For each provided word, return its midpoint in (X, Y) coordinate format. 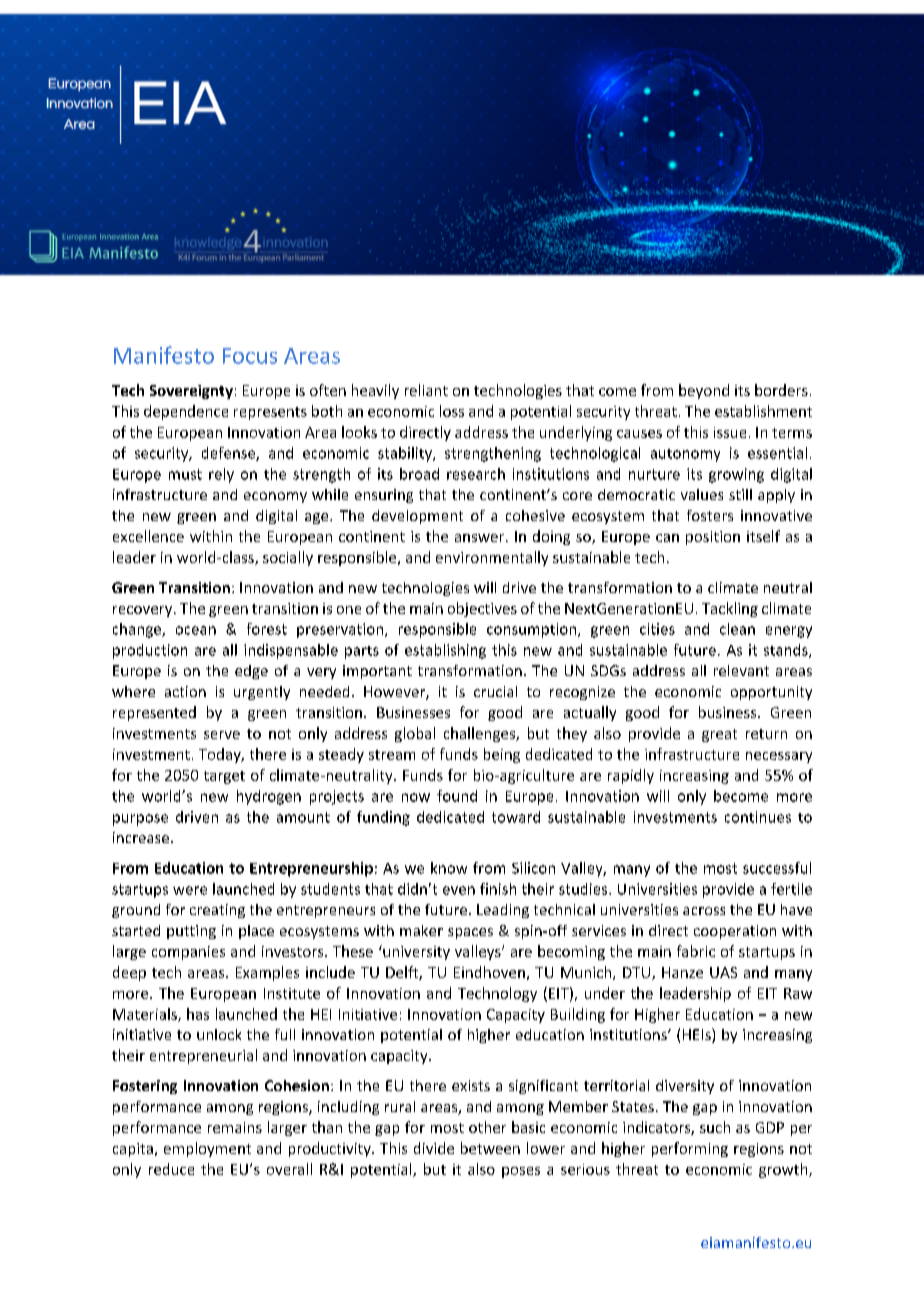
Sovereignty (191, 392)
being (502, 755)
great (719, 735)
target (224, 777)
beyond (704, 391)
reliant (426, 390)
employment (207, 1149)
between (490, 1148)
